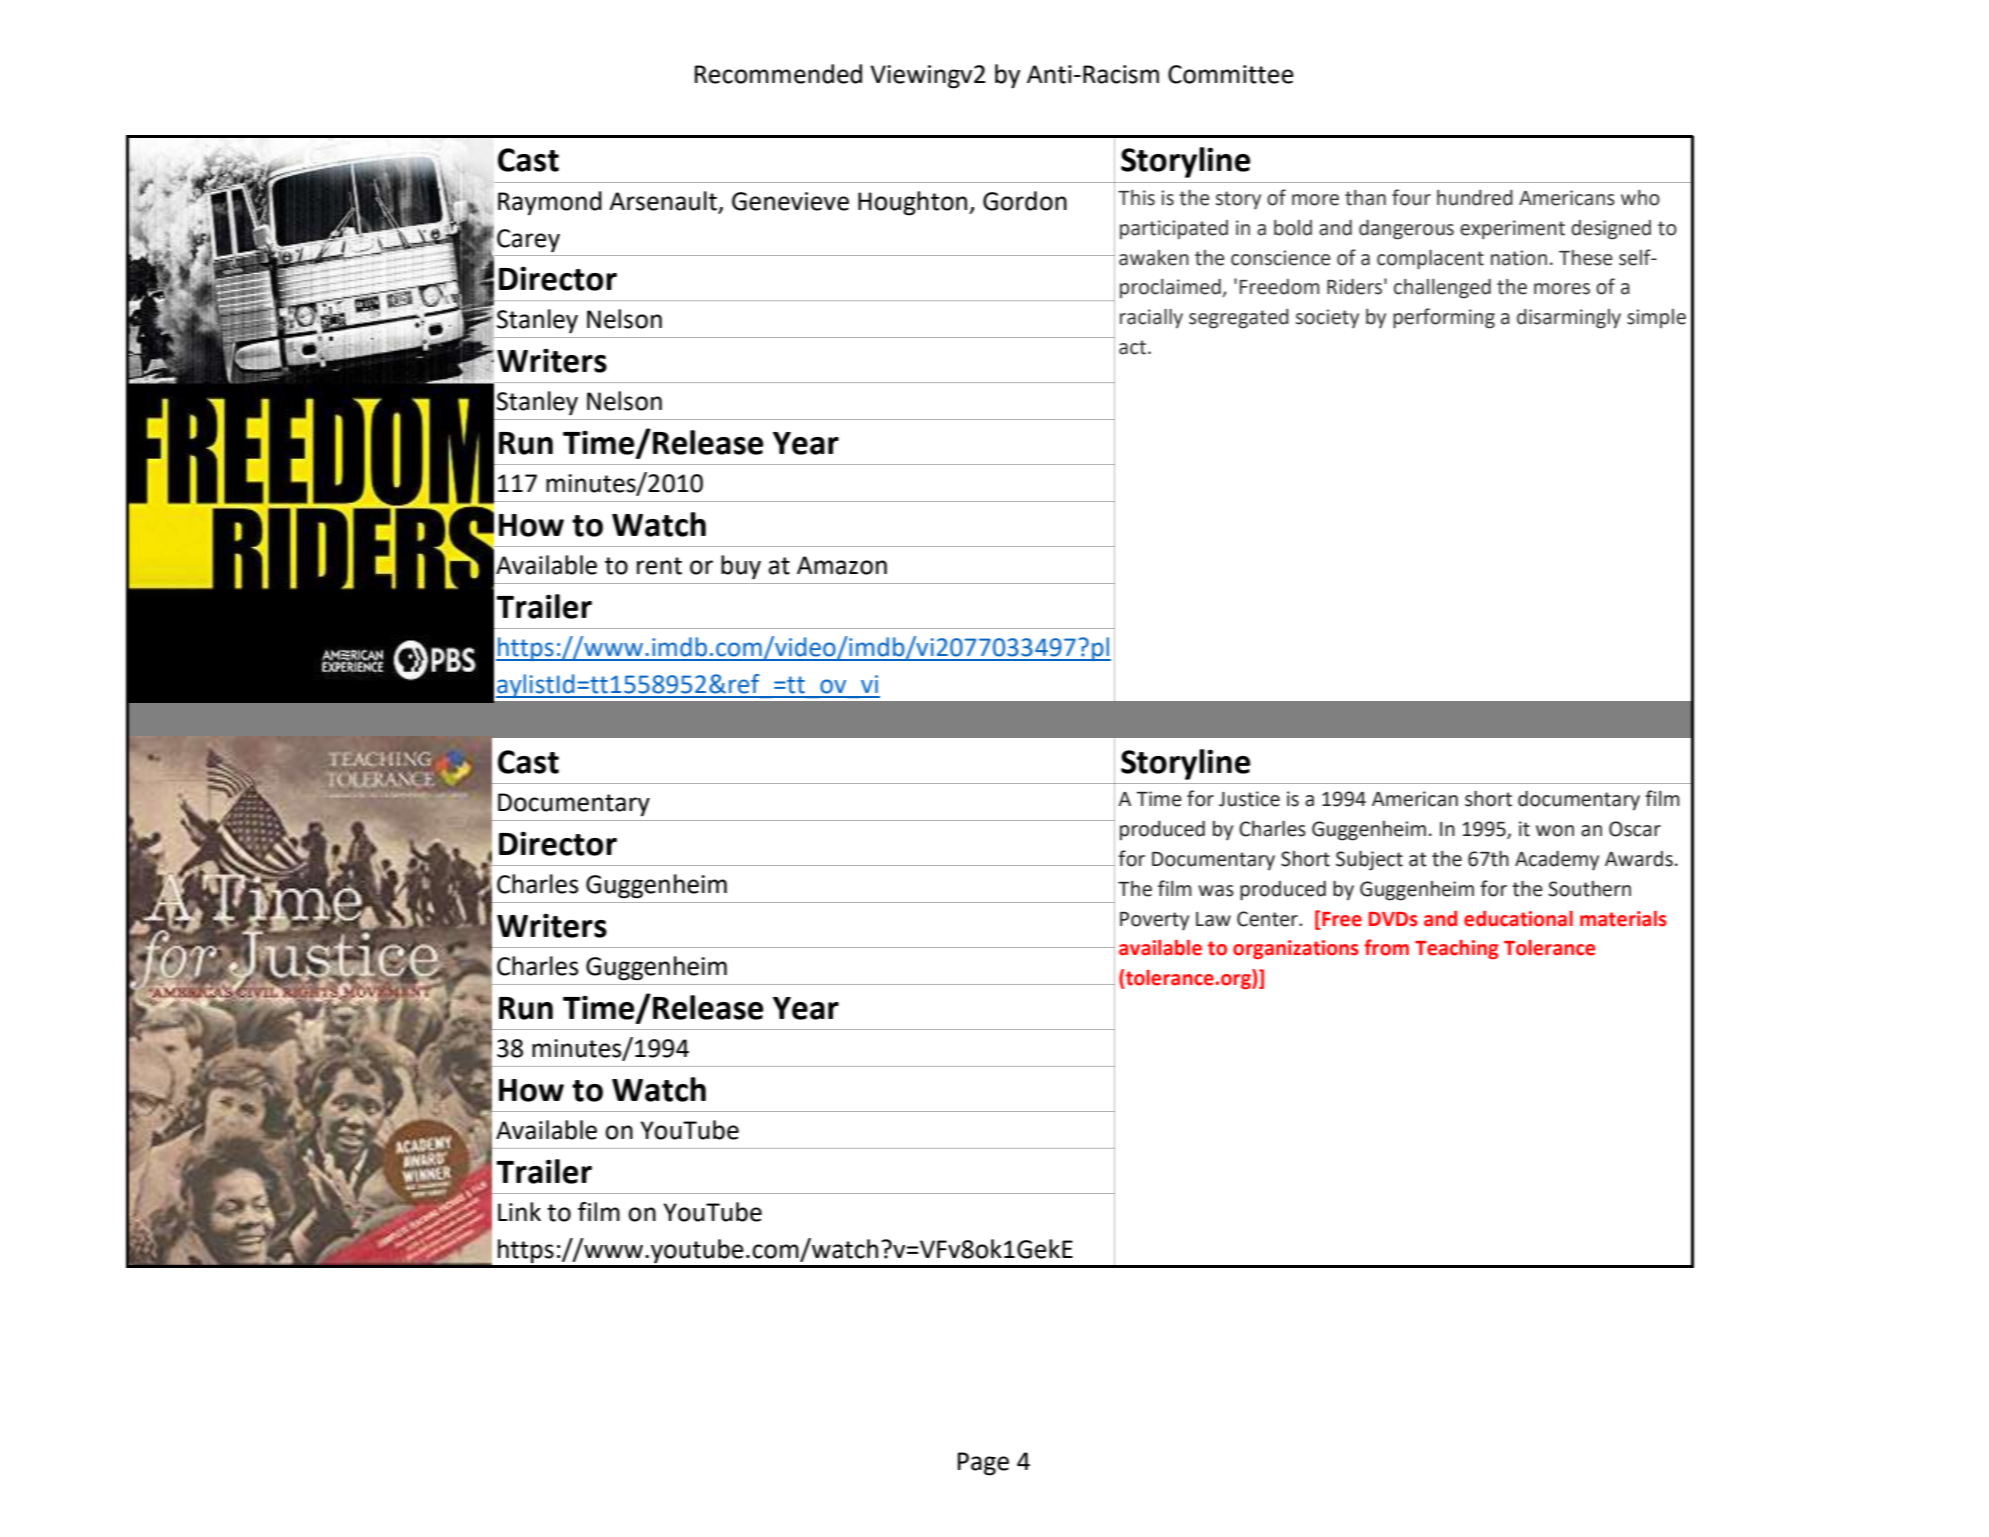 The image size is (1989, 1537). Describe the element at coordinates (1475, 198) in the screenshot. I see `hundred` at that location.
